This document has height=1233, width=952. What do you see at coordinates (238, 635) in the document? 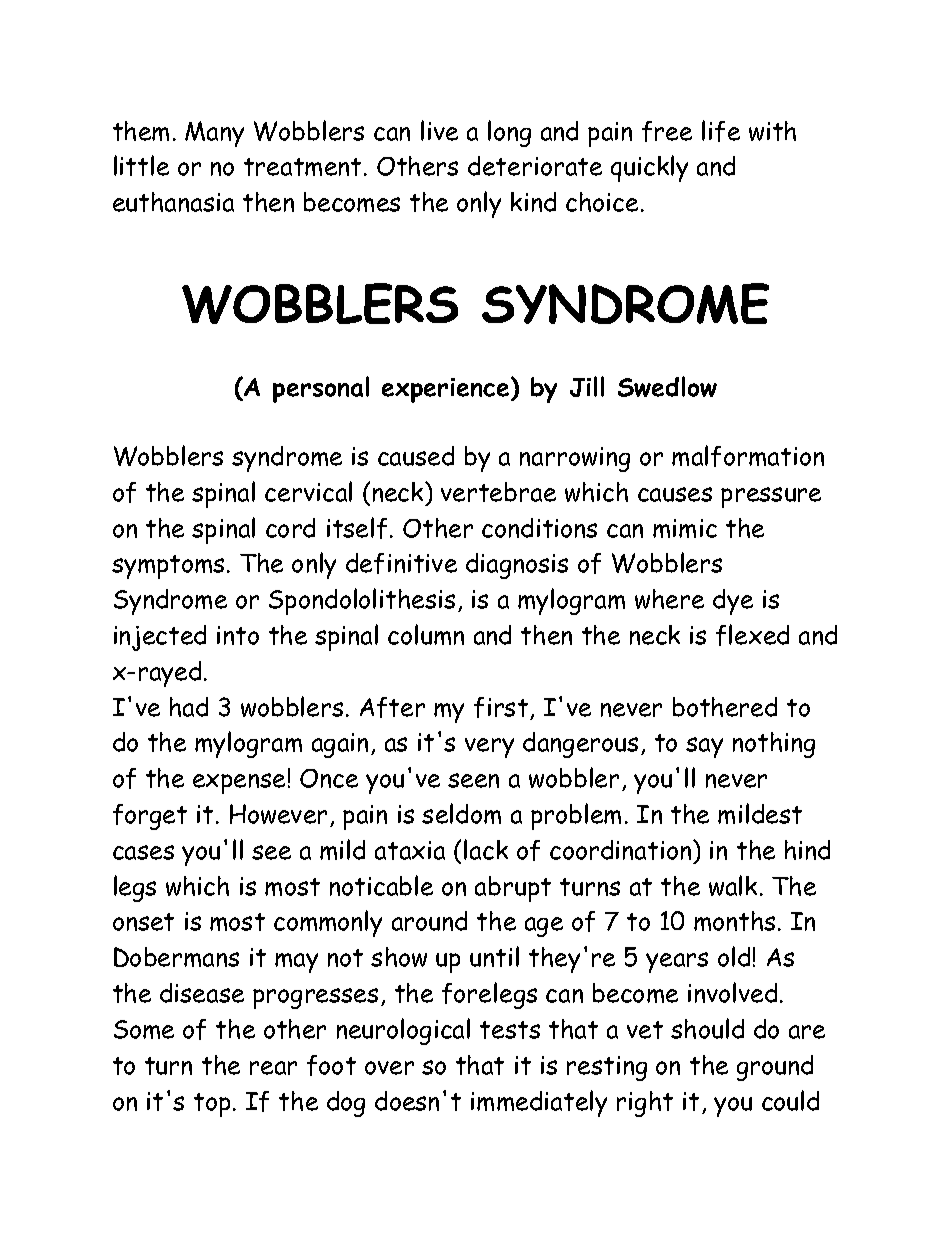
I see `into` at bounding box center [238, 635].
